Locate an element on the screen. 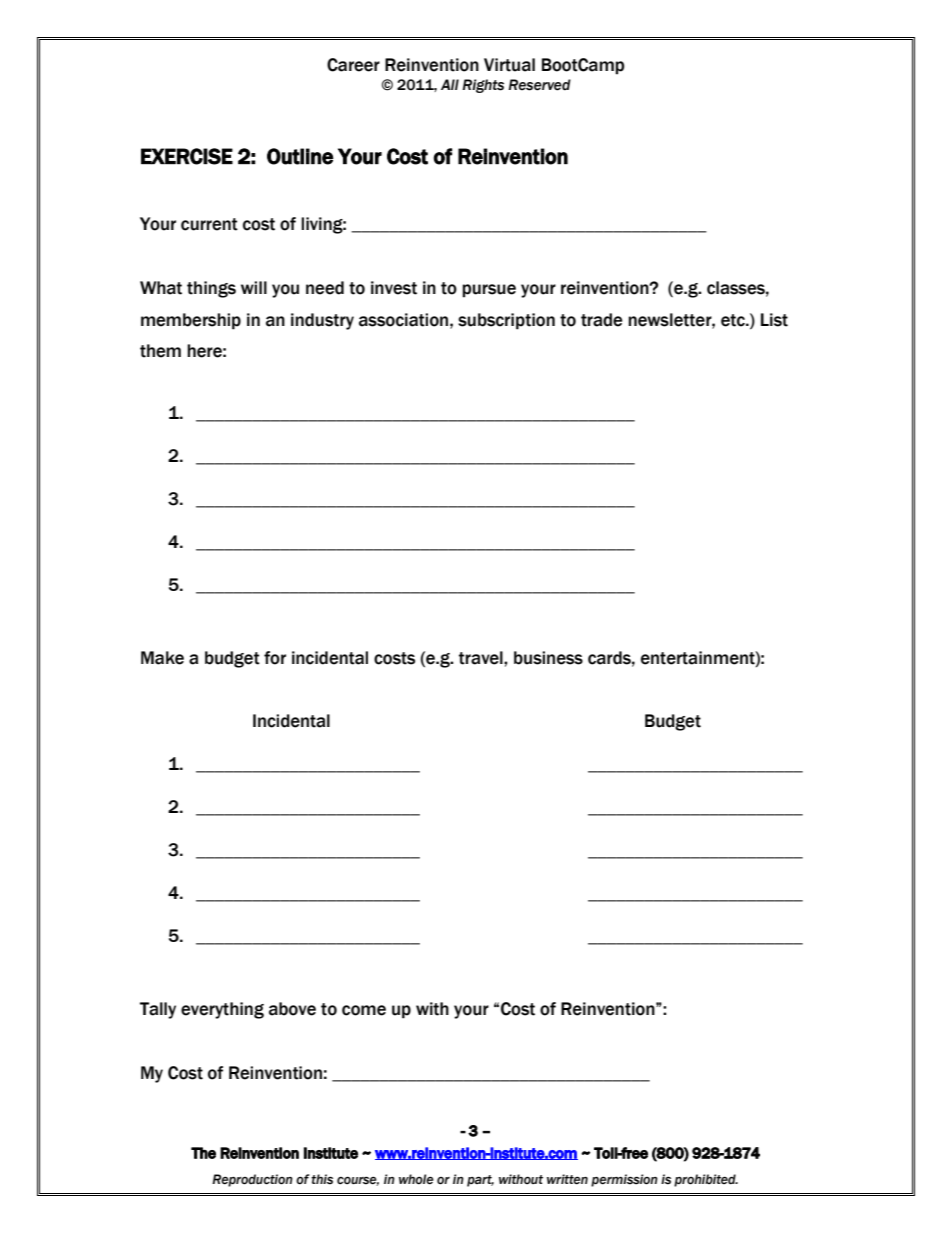 This screenshot has width=952, height=1233. EXERCISE is located at coordinates (187, 156).
